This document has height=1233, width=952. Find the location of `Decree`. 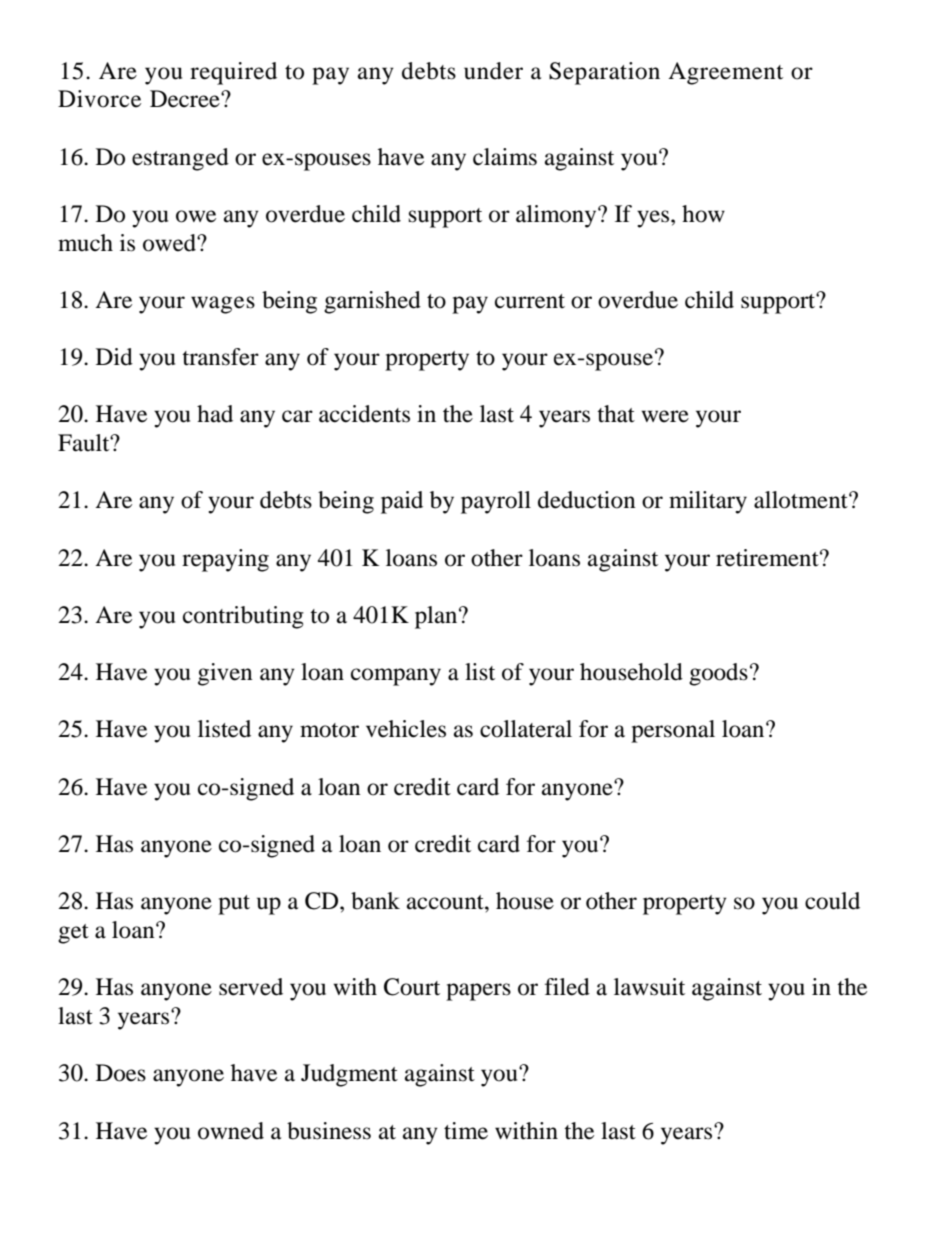

Decree is located at coordinates (186, 99).
